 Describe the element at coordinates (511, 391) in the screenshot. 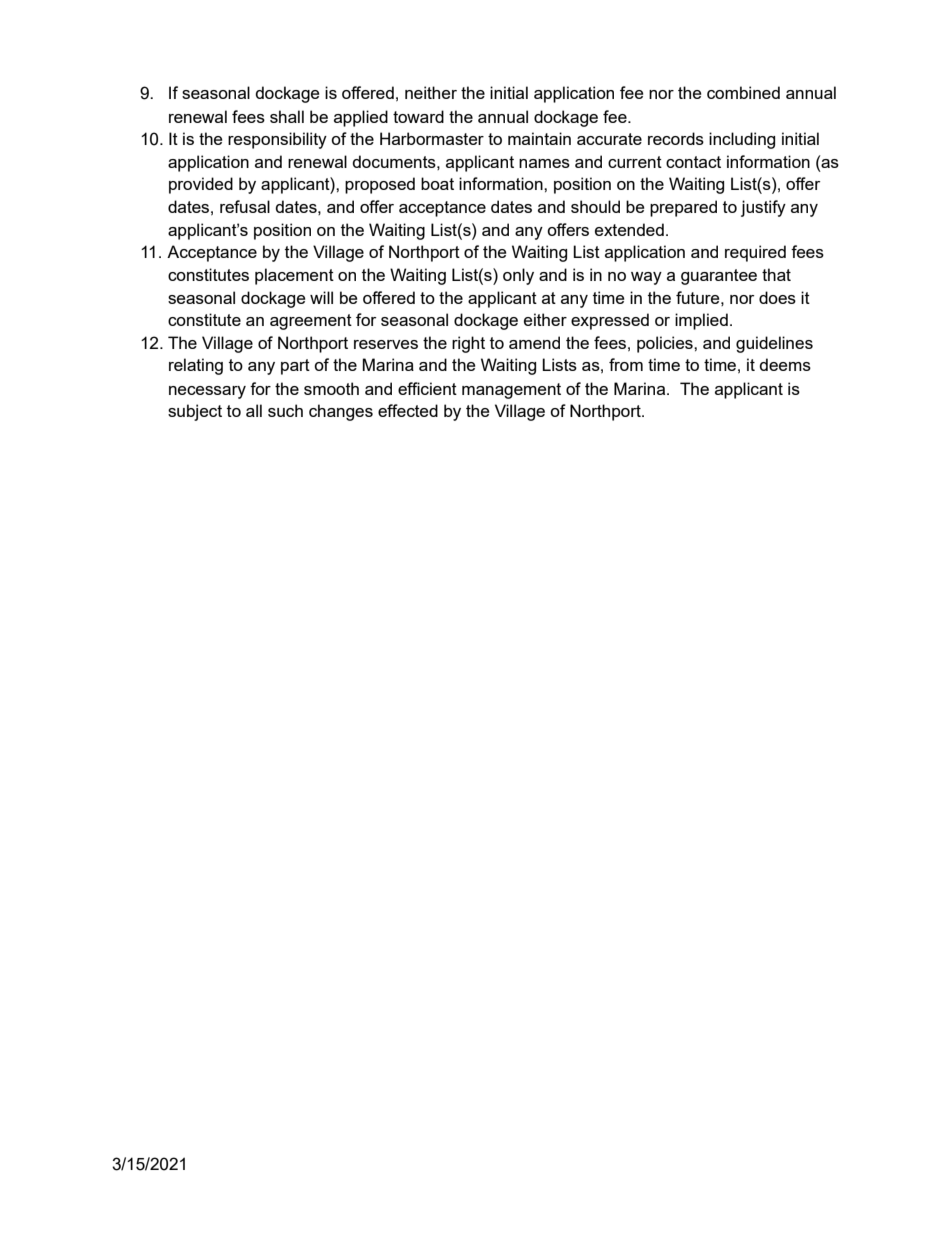

I see `management` at that location.
